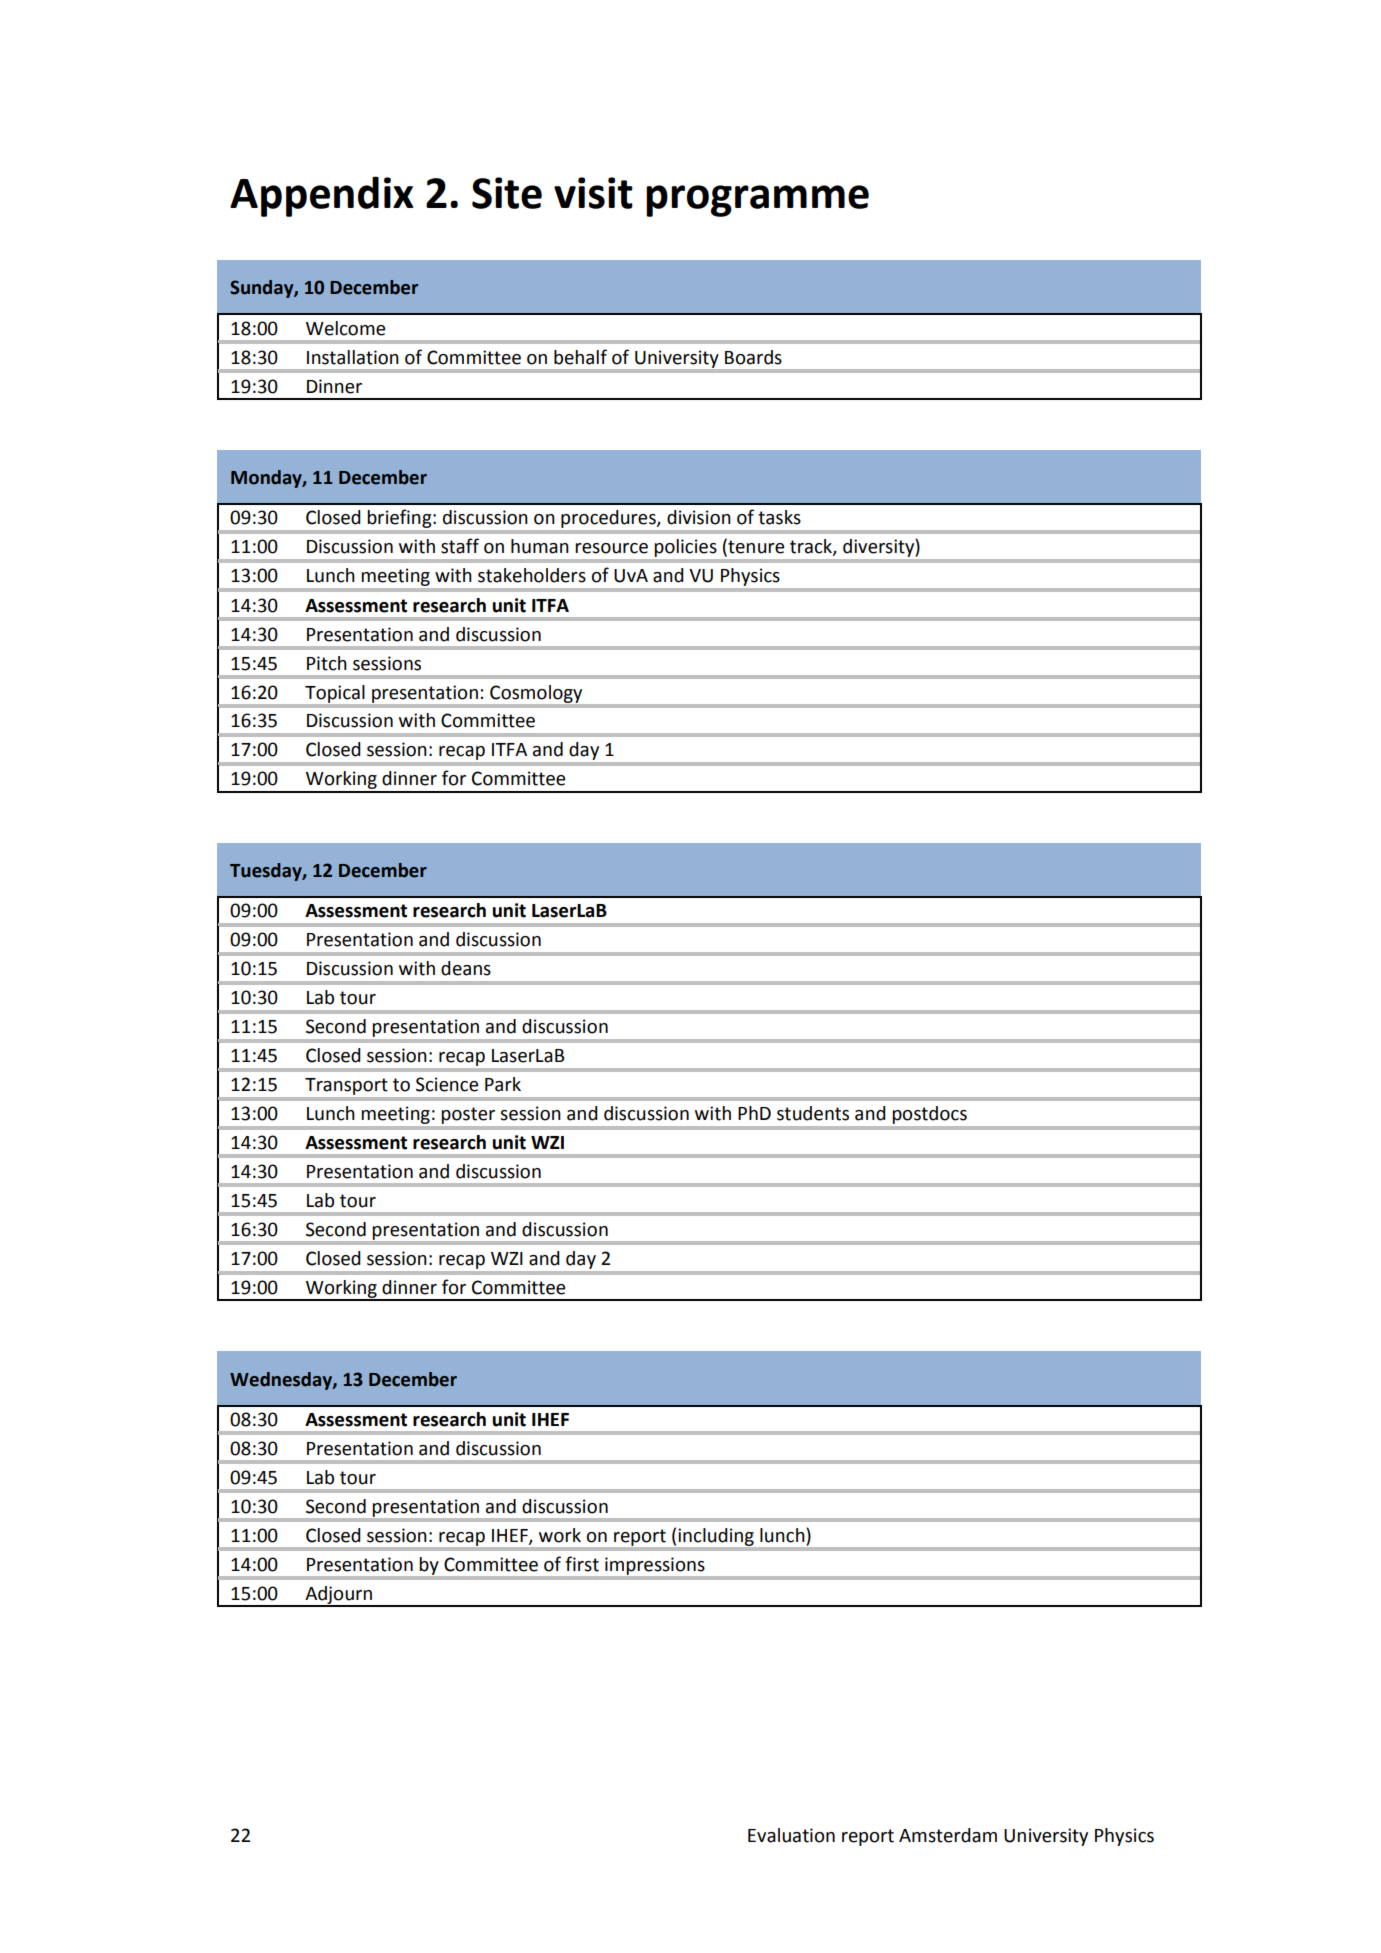 Image resolution: width=1381 pixels, height=1953 pixels. What do you see at coordinates (593, 193) in the document?
I see `visit` at bounding box center [593, 193].
